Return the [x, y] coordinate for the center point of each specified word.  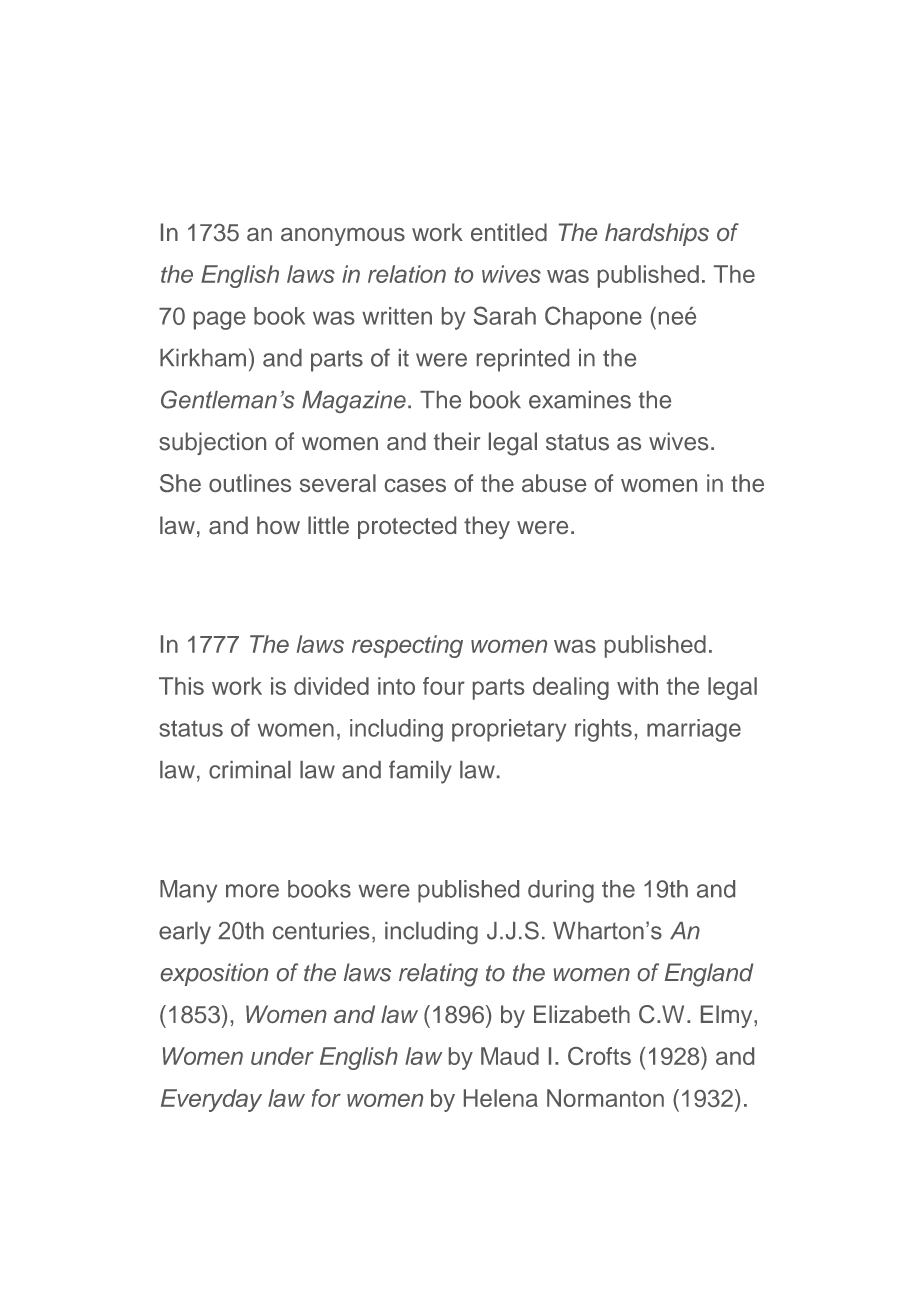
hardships [657, 234]
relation [407, 274]
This [181, 686]
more [252, 891]
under [282, 1056]
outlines [250, 483]
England [709, 975]
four [444, 686]
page [220, 320]
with [637, 686]
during [561, 891]
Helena [501, 1098]
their [457, 441]
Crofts [599, 1056]
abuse [554, 483]
